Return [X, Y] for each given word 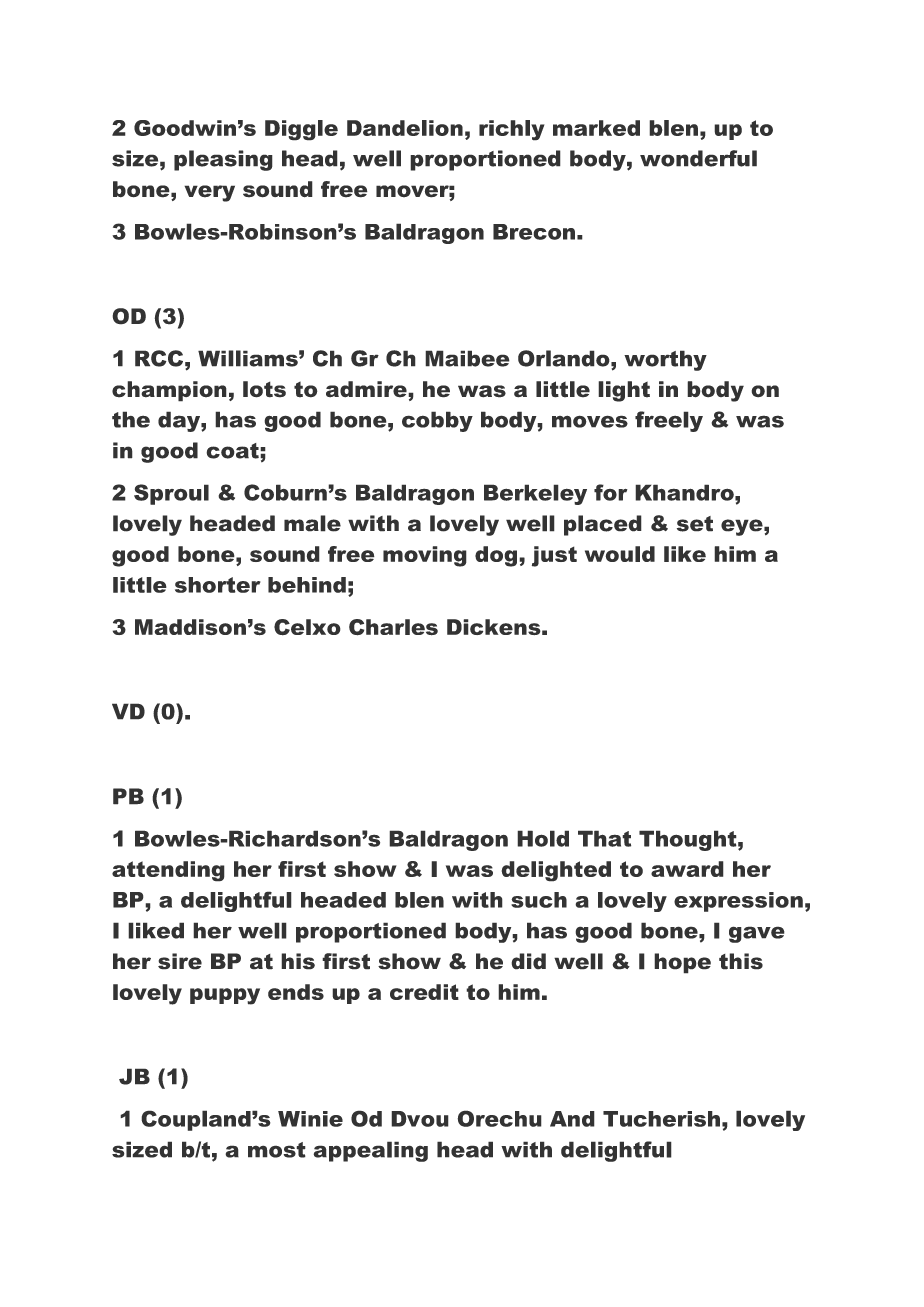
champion [169, 391]
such [539, 900]
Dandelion [405, 128]
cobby [437, 421]
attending [168, 871]
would [620, 554]
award [687, 869]
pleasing [223, 160]
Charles [393, 627]
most [277, 1150]
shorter [218, 585]
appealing [370, 1151]
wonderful [698, 158]
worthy [665, 360]
